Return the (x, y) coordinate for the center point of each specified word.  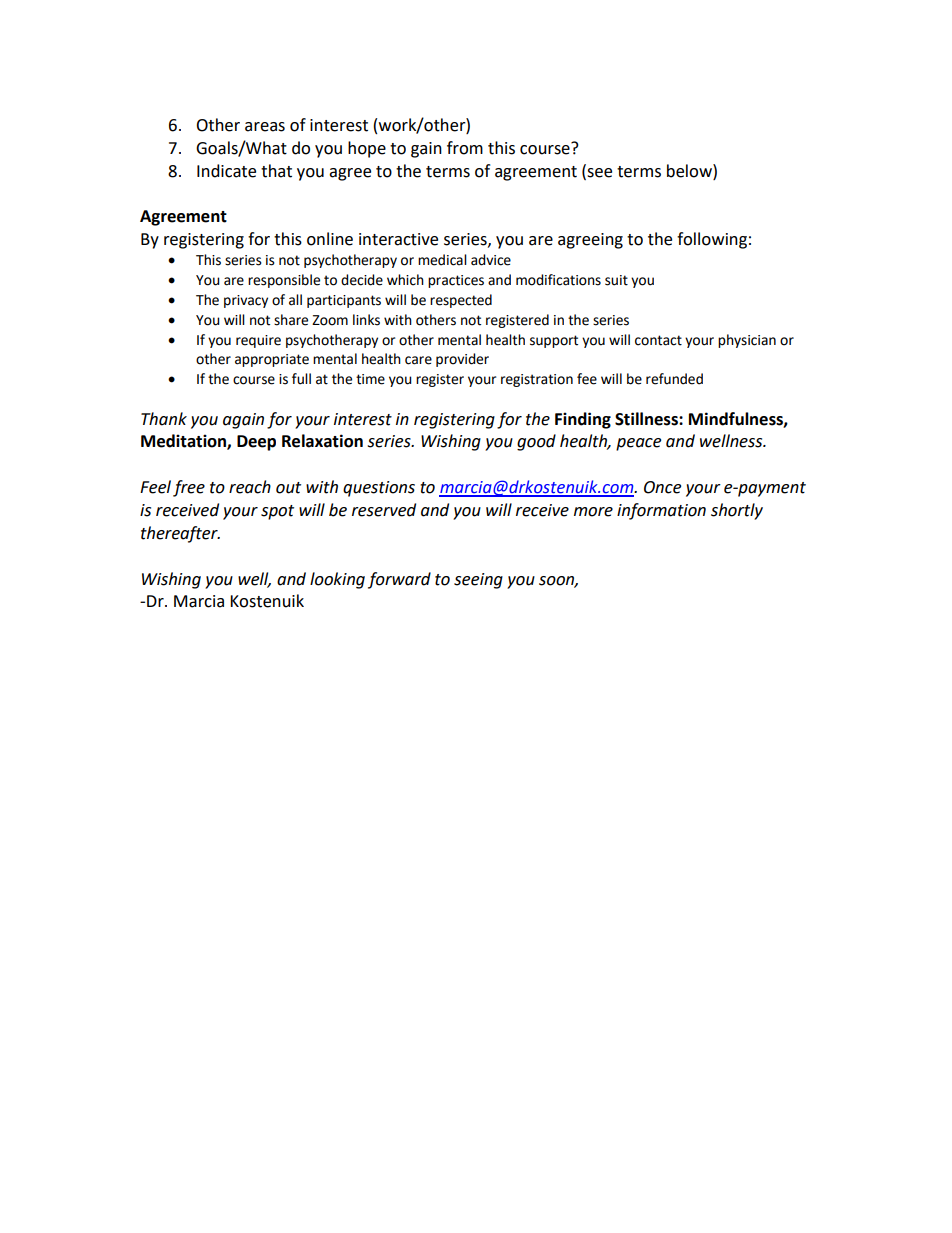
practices (456, 281)
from (465, 148)
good (536, 442)
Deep (256, 443)
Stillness (647, 419)
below (690, 171)
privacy (246, 301)
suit (616, 280)
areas (265, 127)
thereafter (180, 534)
